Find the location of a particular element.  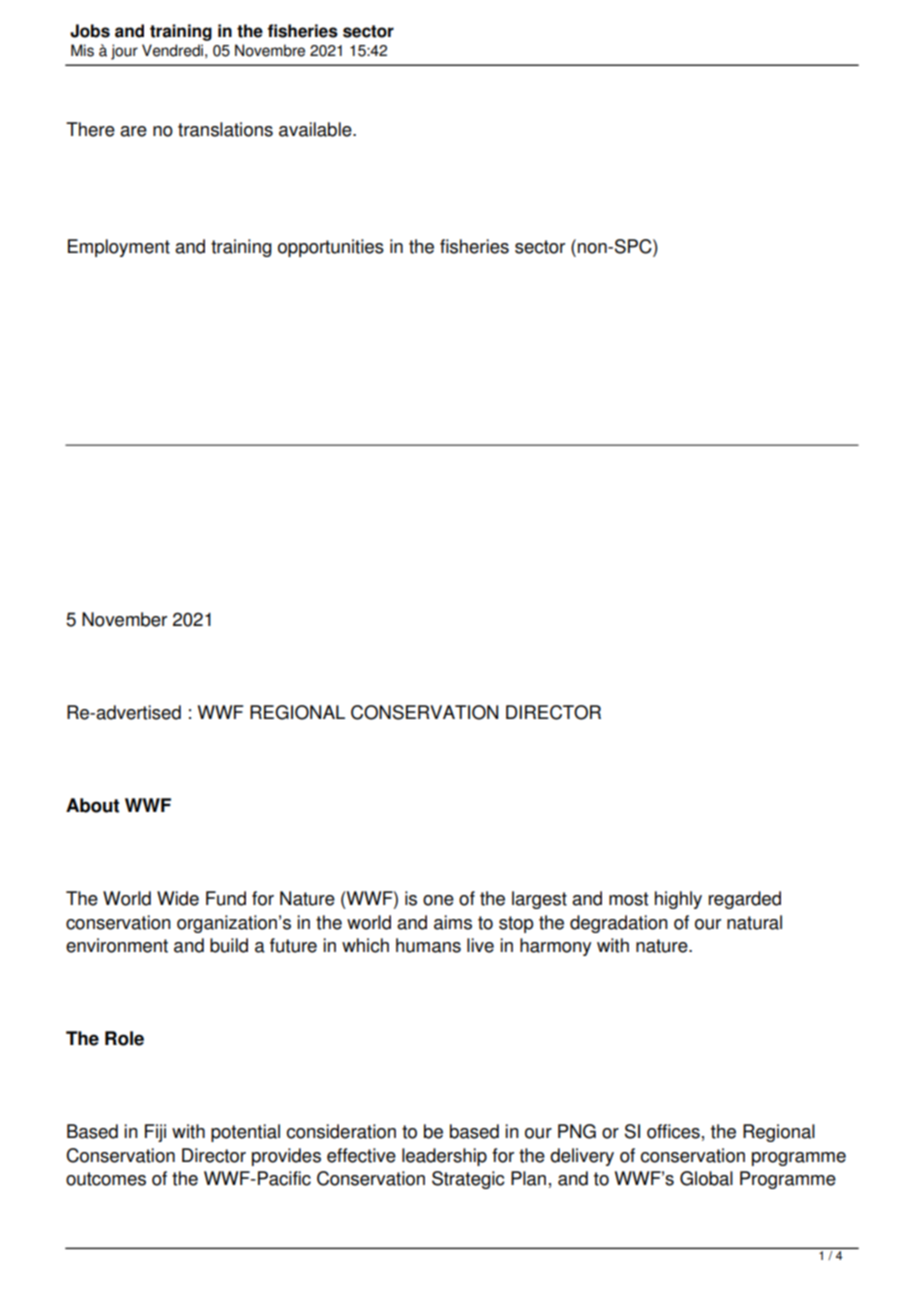

most is located at coordinates (628, 899).
